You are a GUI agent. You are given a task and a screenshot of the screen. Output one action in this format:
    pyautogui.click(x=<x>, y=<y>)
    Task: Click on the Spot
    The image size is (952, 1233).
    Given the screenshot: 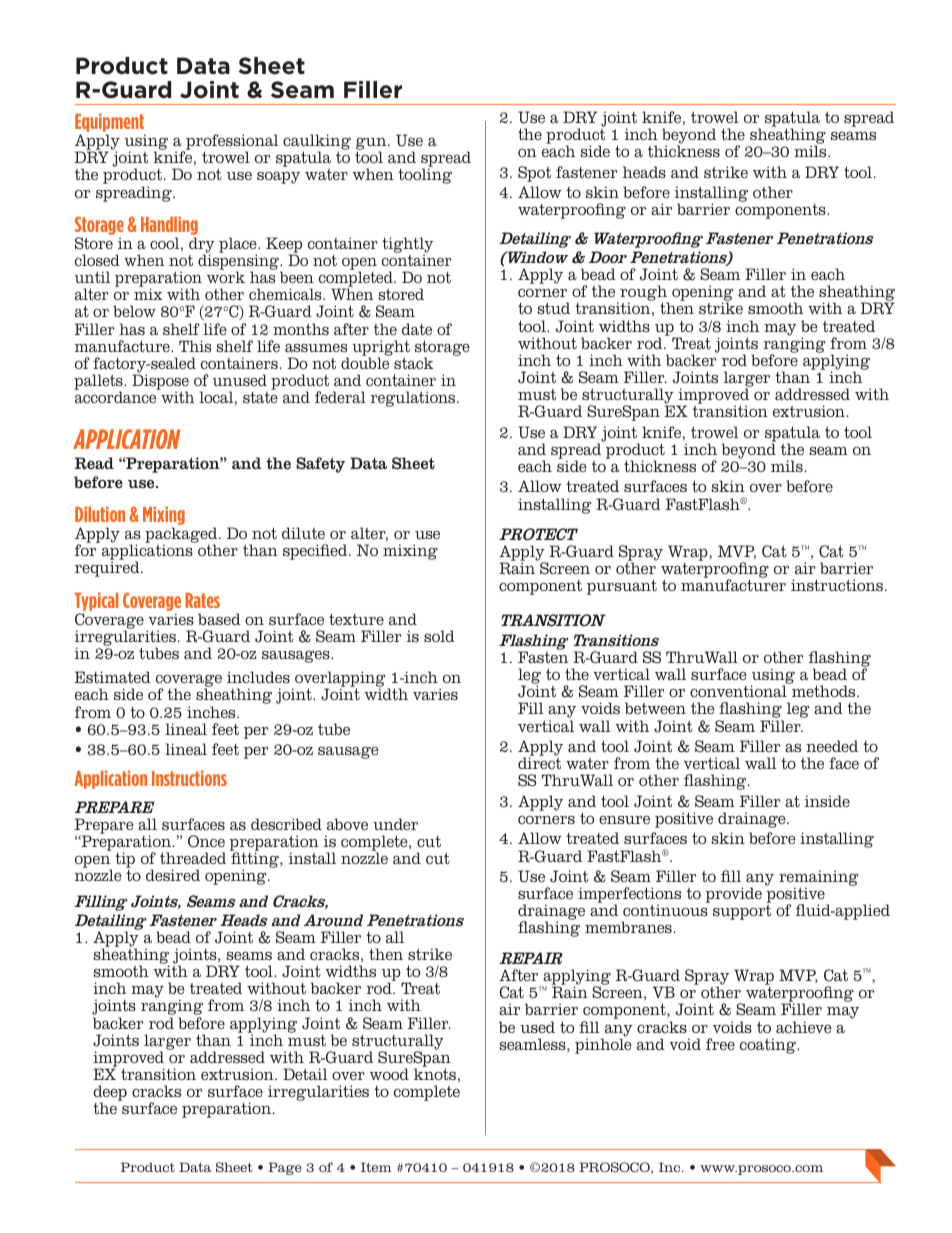 What is the action you would take?
    pyautogui.click(x=534, y=174)
